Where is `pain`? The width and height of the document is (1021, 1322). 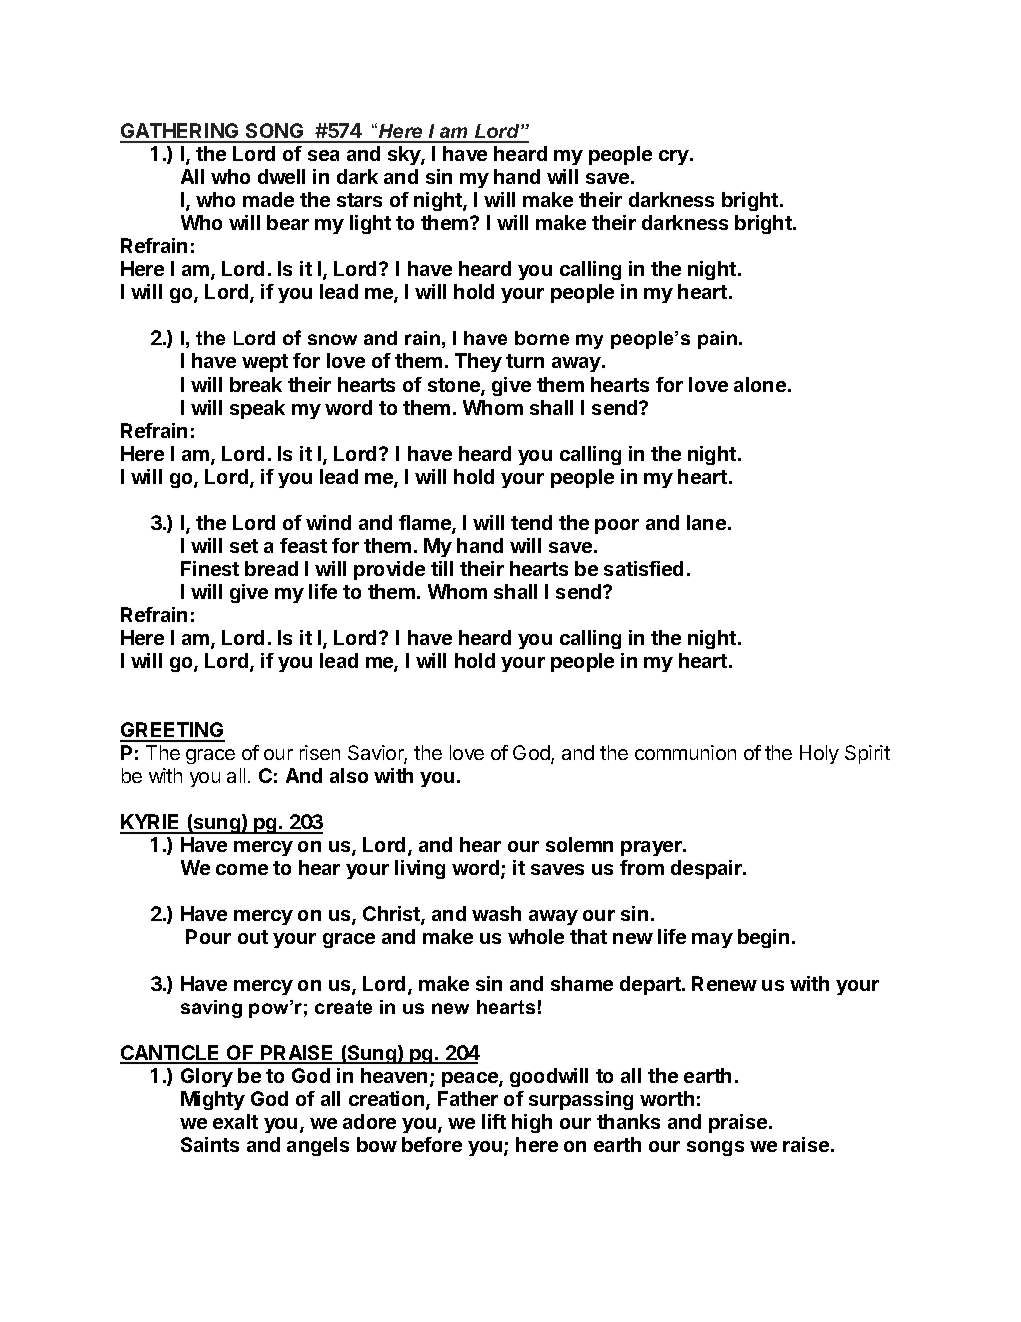 pain is located at coordinates (719, 340).
